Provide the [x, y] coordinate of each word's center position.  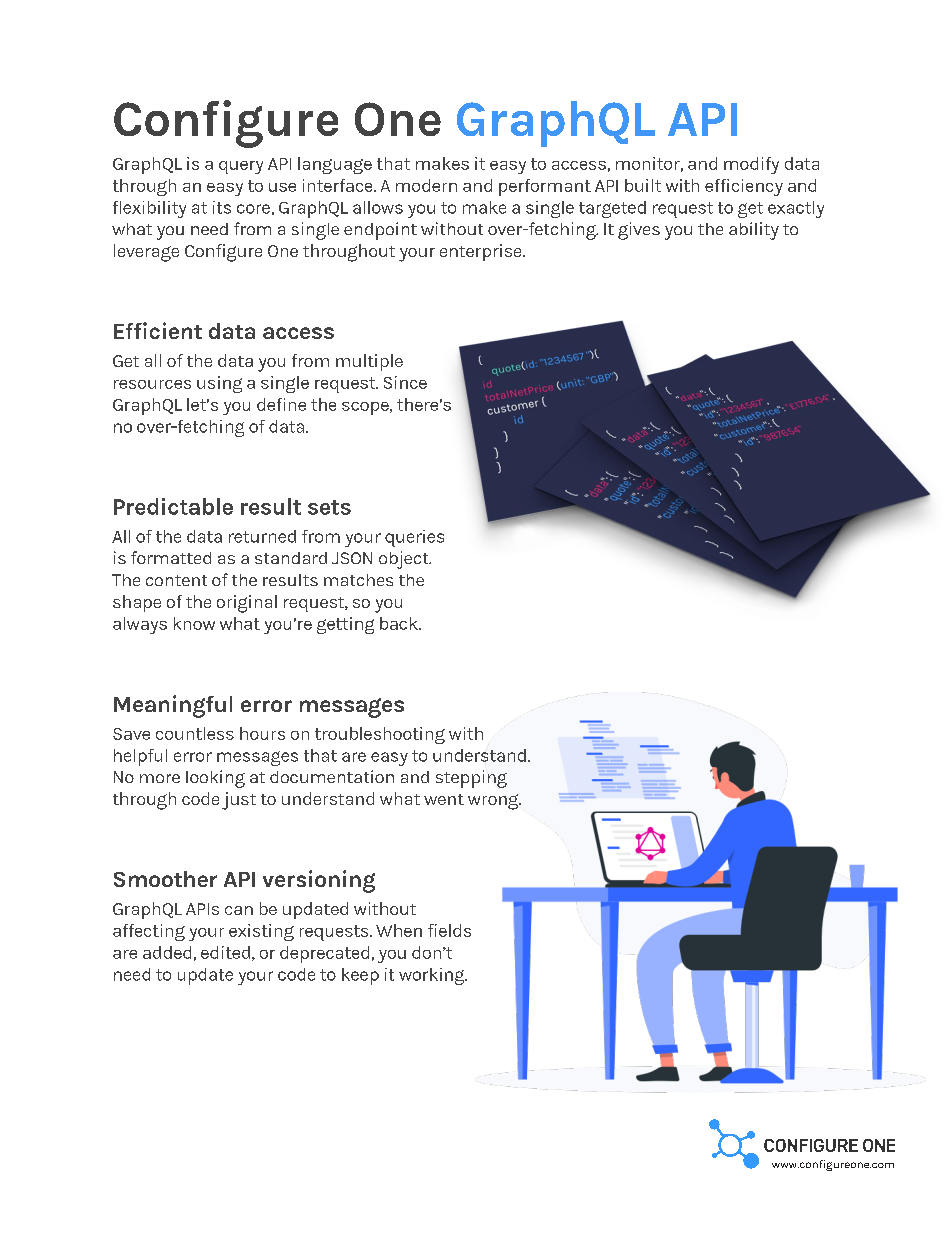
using [219, 384]
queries [414, 538]
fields [449, 930]
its [222, 207]
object [405, 560]
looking [215, 779]
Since [405, 382]
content [176, 580]
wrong [494, 802]
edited [225, 952]
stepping [471, 779]
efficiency [744, 187]
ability [754, 231]
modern [426, 185]
